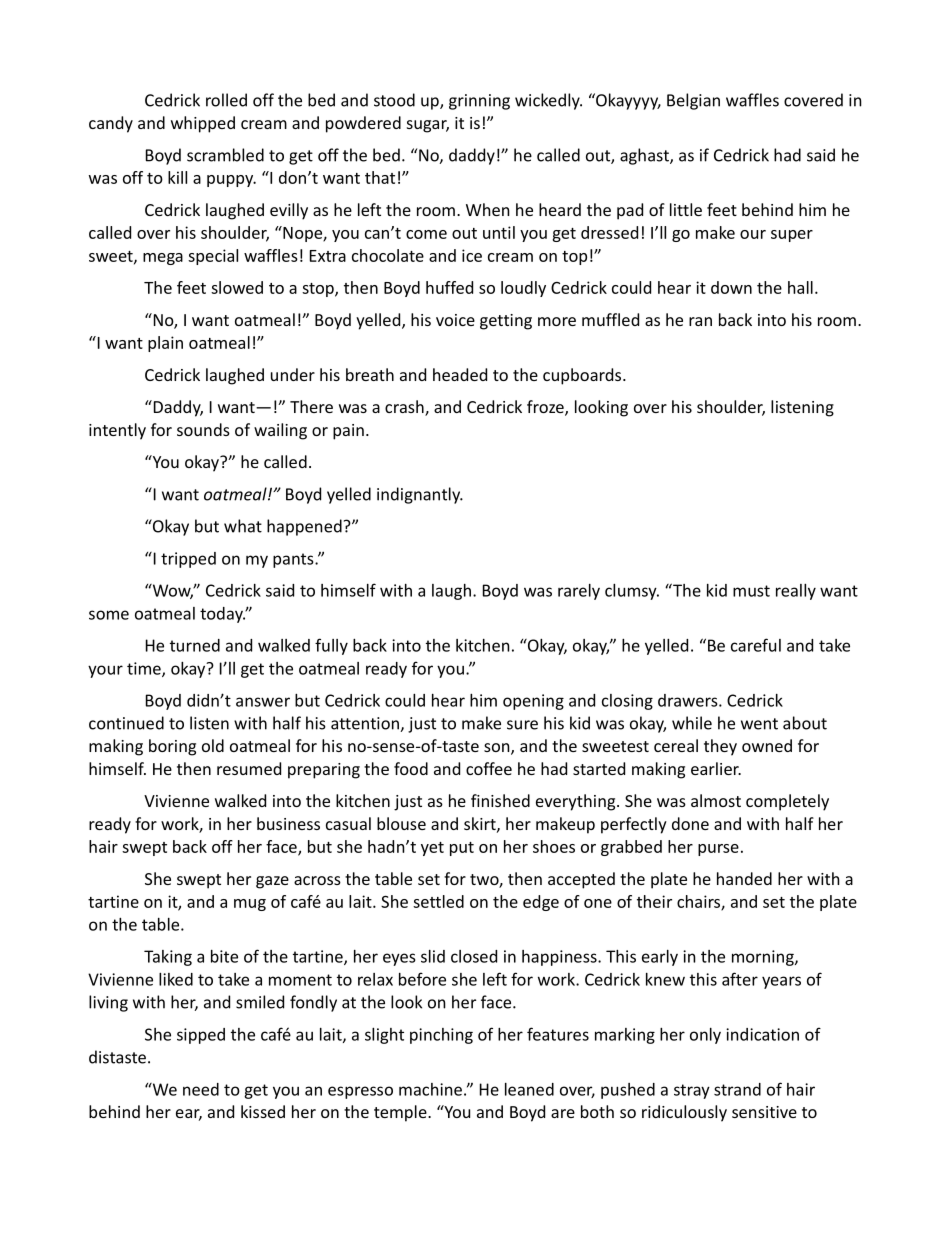 The image size is (952, 1233). What do you see at coordinates (693, 101) in the screenshot?
I see `Belgian` at bounding box center [693, 101].
